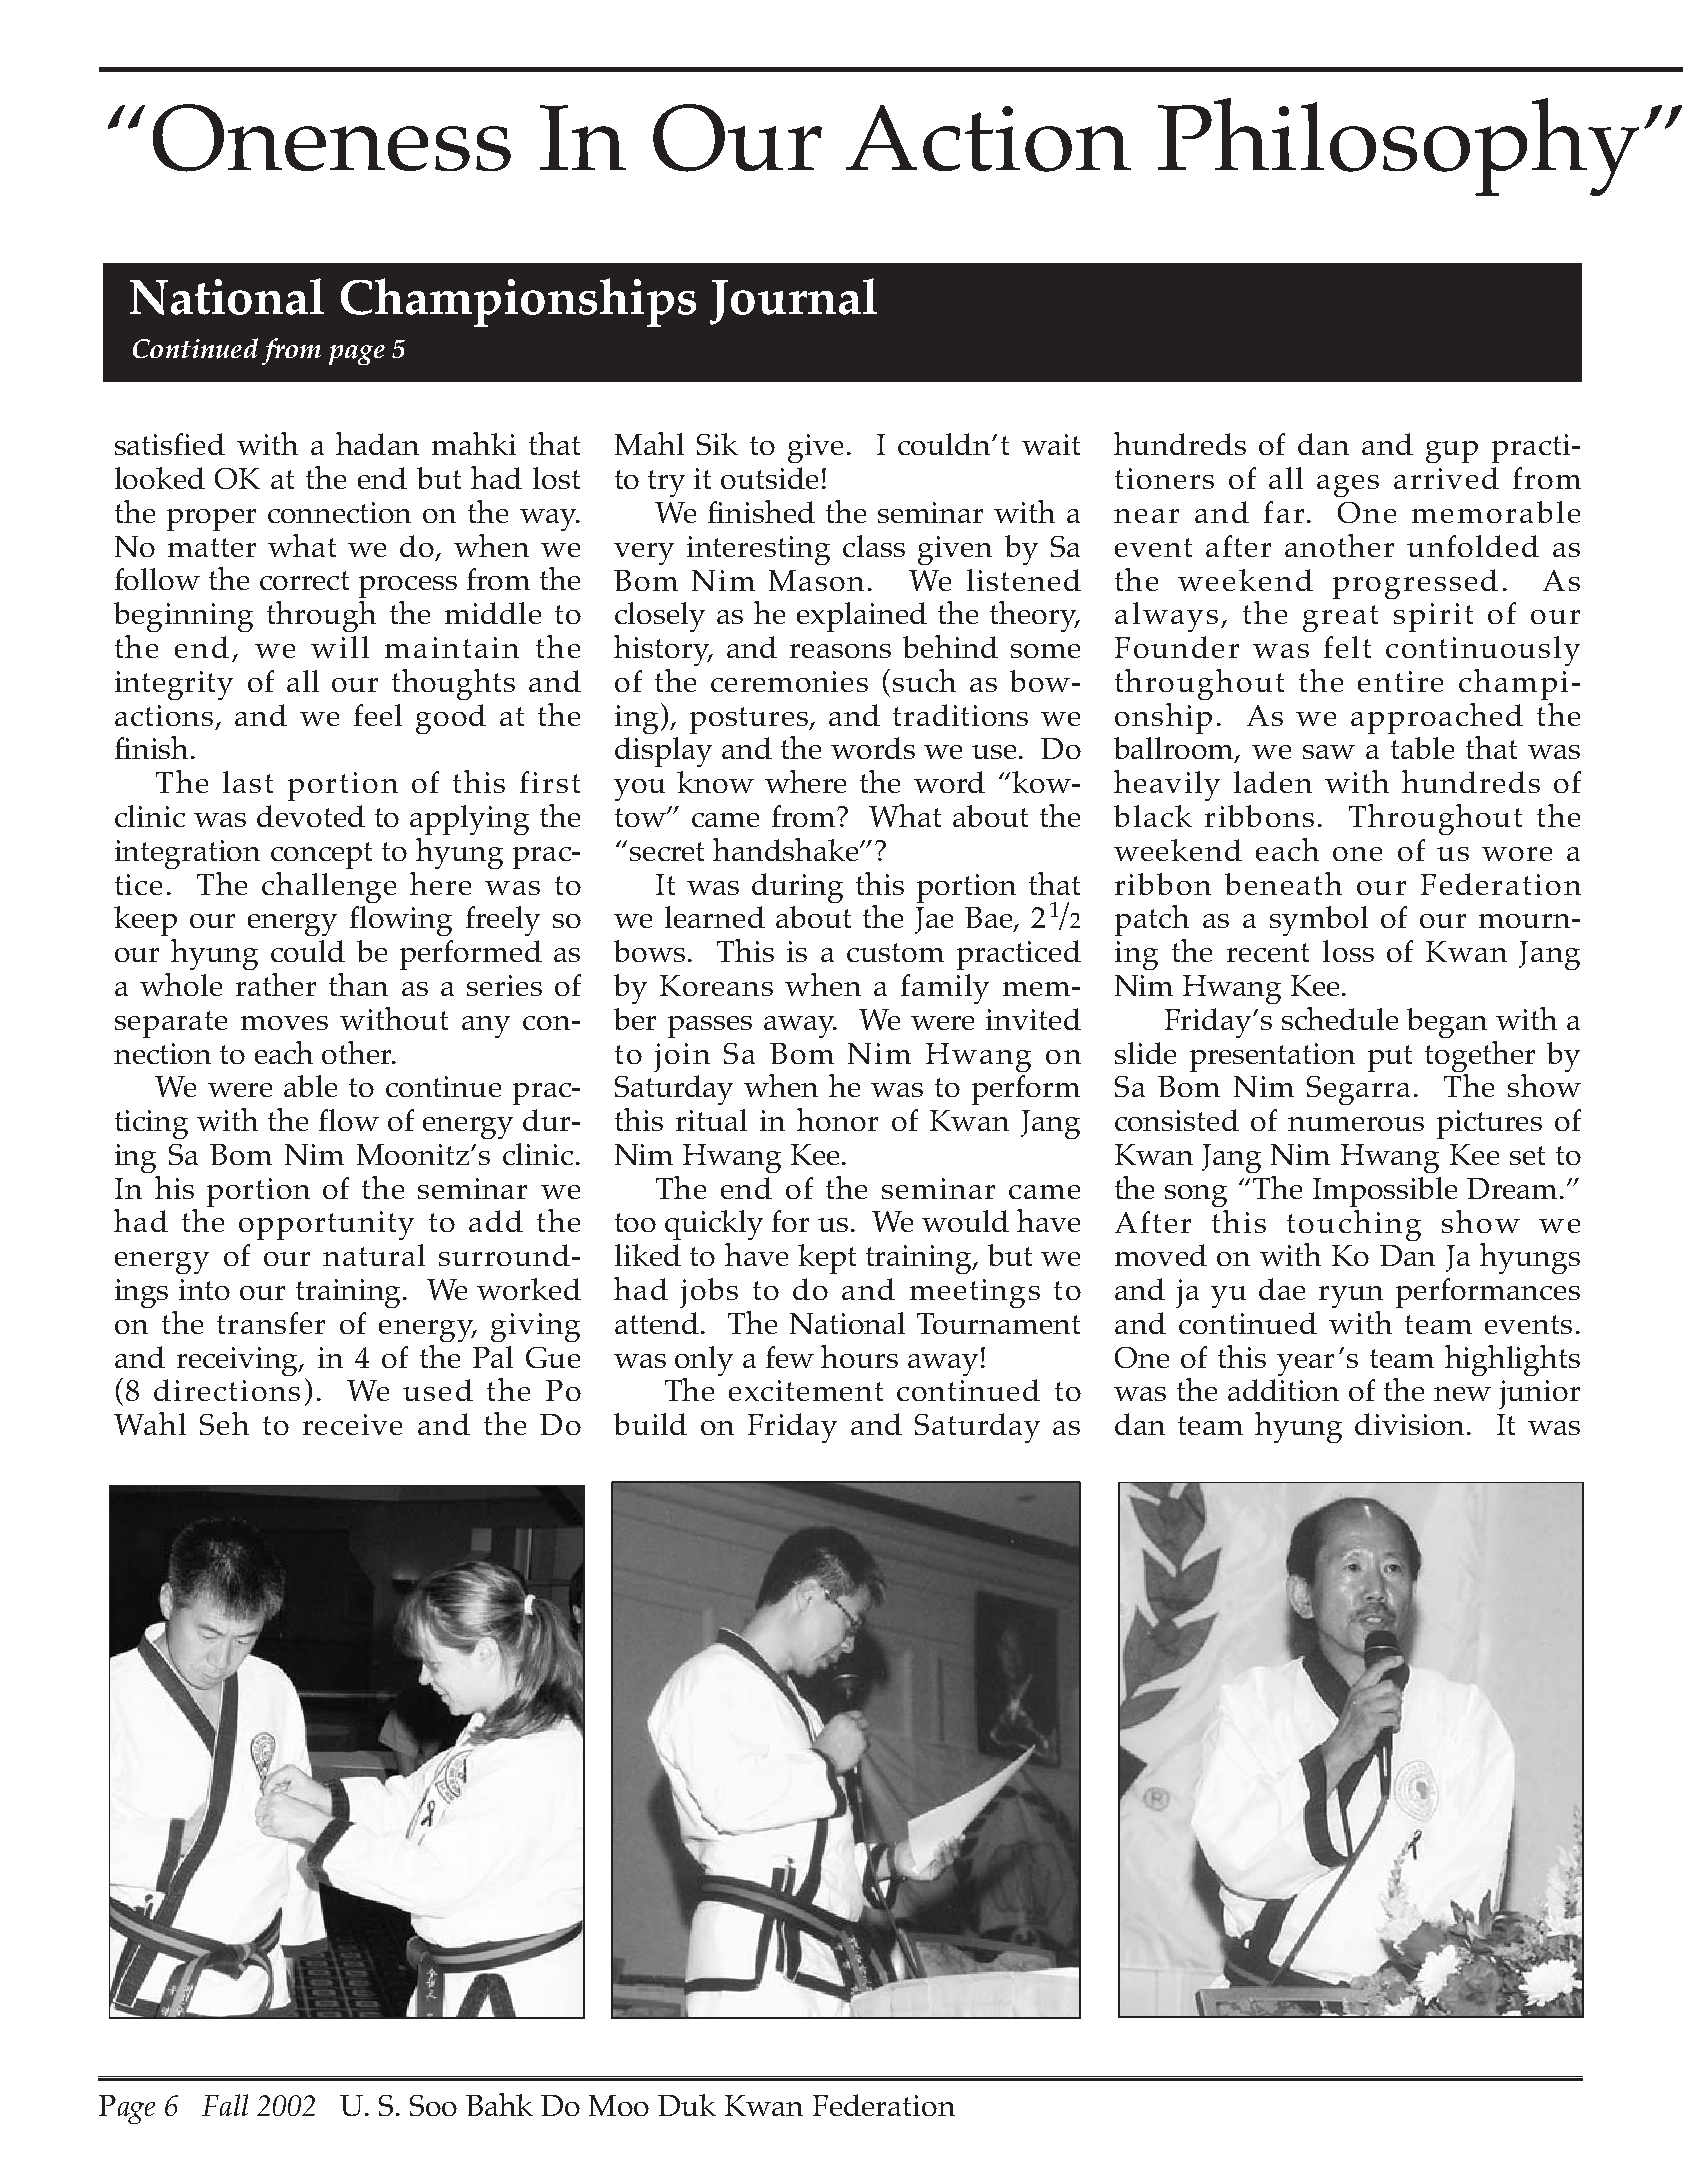 This screenshot has width=1683, height=2177. Describe the element at coordinates (352, 1424) in the screenshot. I see `receive` at that location.
